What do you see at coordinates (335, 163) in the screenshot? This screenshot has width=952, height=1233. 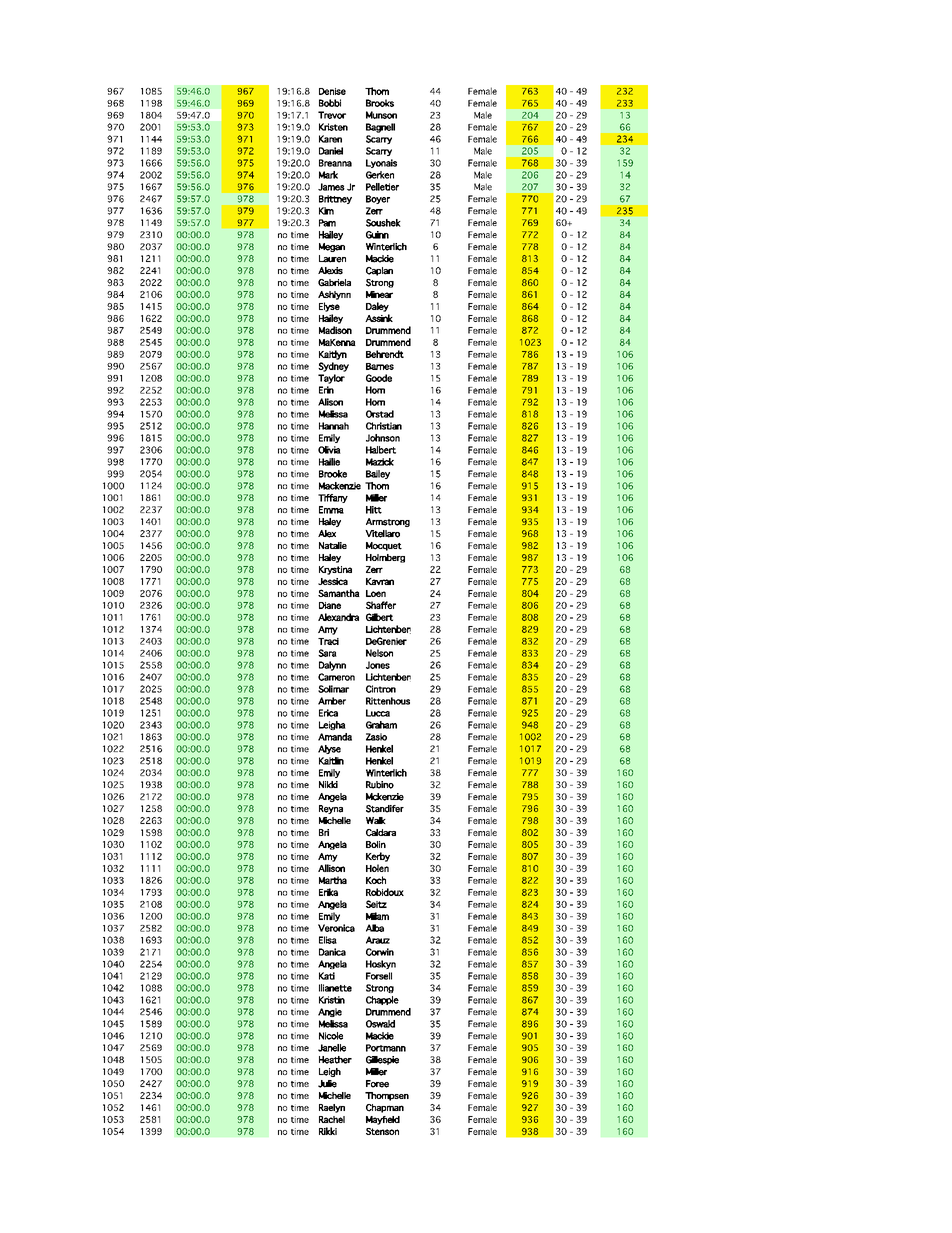 I see `Breanna` at bounding box center [335, 163].
